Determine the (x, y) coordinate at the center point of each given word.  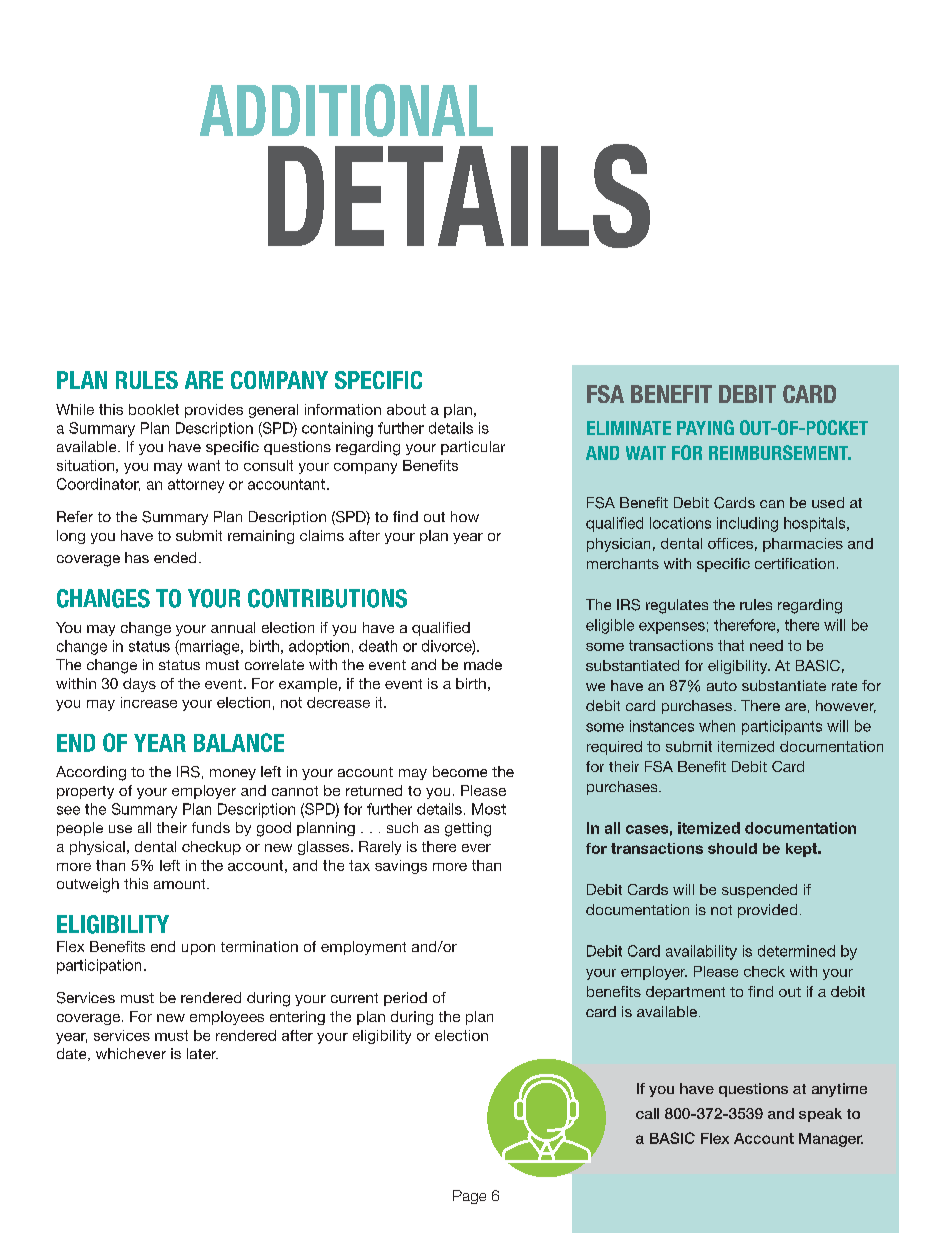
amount (181, 884)
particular (473, 448)
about (406, 409)
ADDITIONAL (346, 110)
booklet (154, 409)
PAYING (705, 427)
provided (767, 911)
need (766, 645)
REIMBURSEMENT (780, 452)
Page (469, 1197)
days (139, 685)
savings (401, 867)
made (483, 664)
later (202, 1053)
